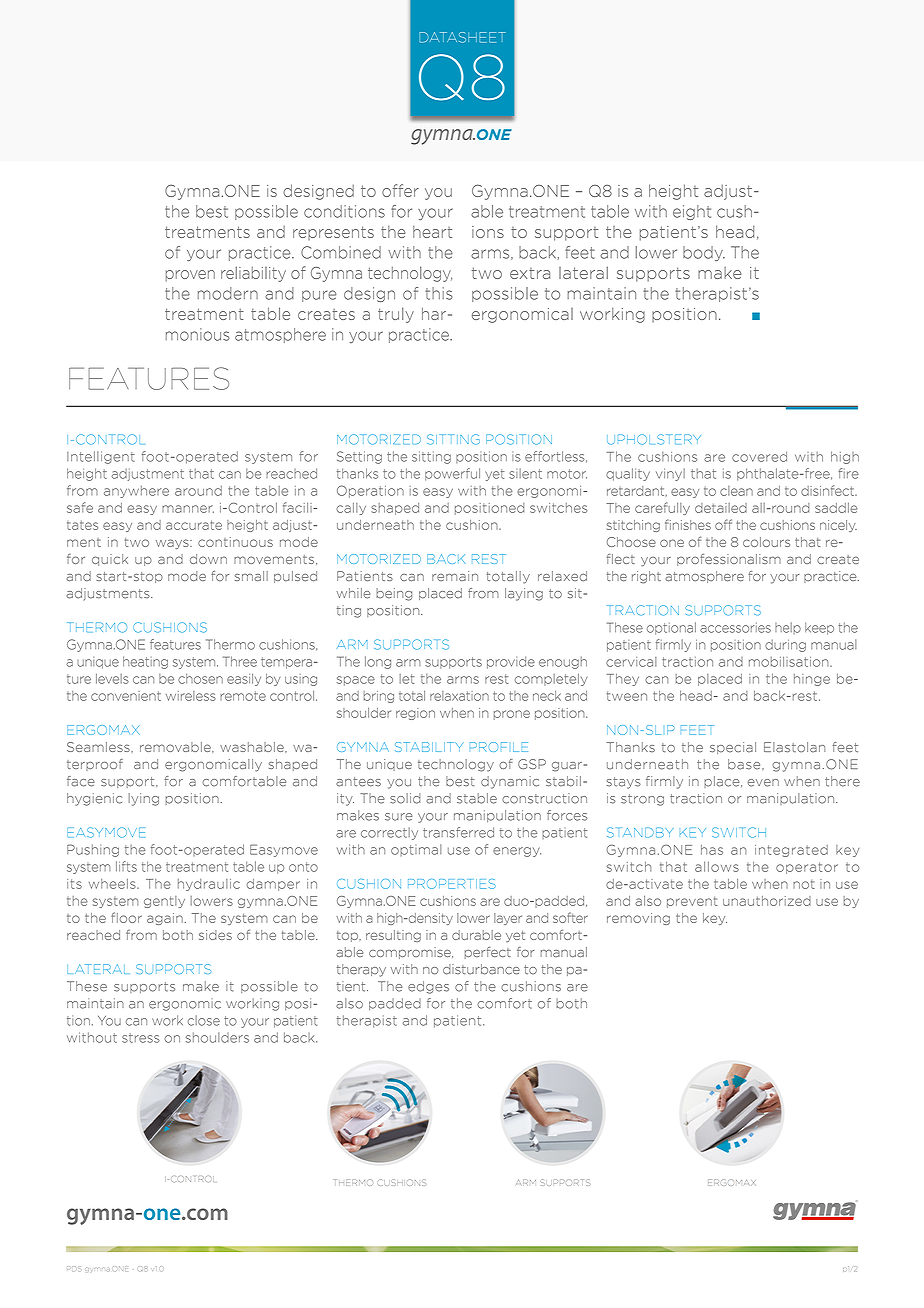  What do you see at coordinates (438, 293) in the page?
I see `this` at bounding box center [438, 293].
